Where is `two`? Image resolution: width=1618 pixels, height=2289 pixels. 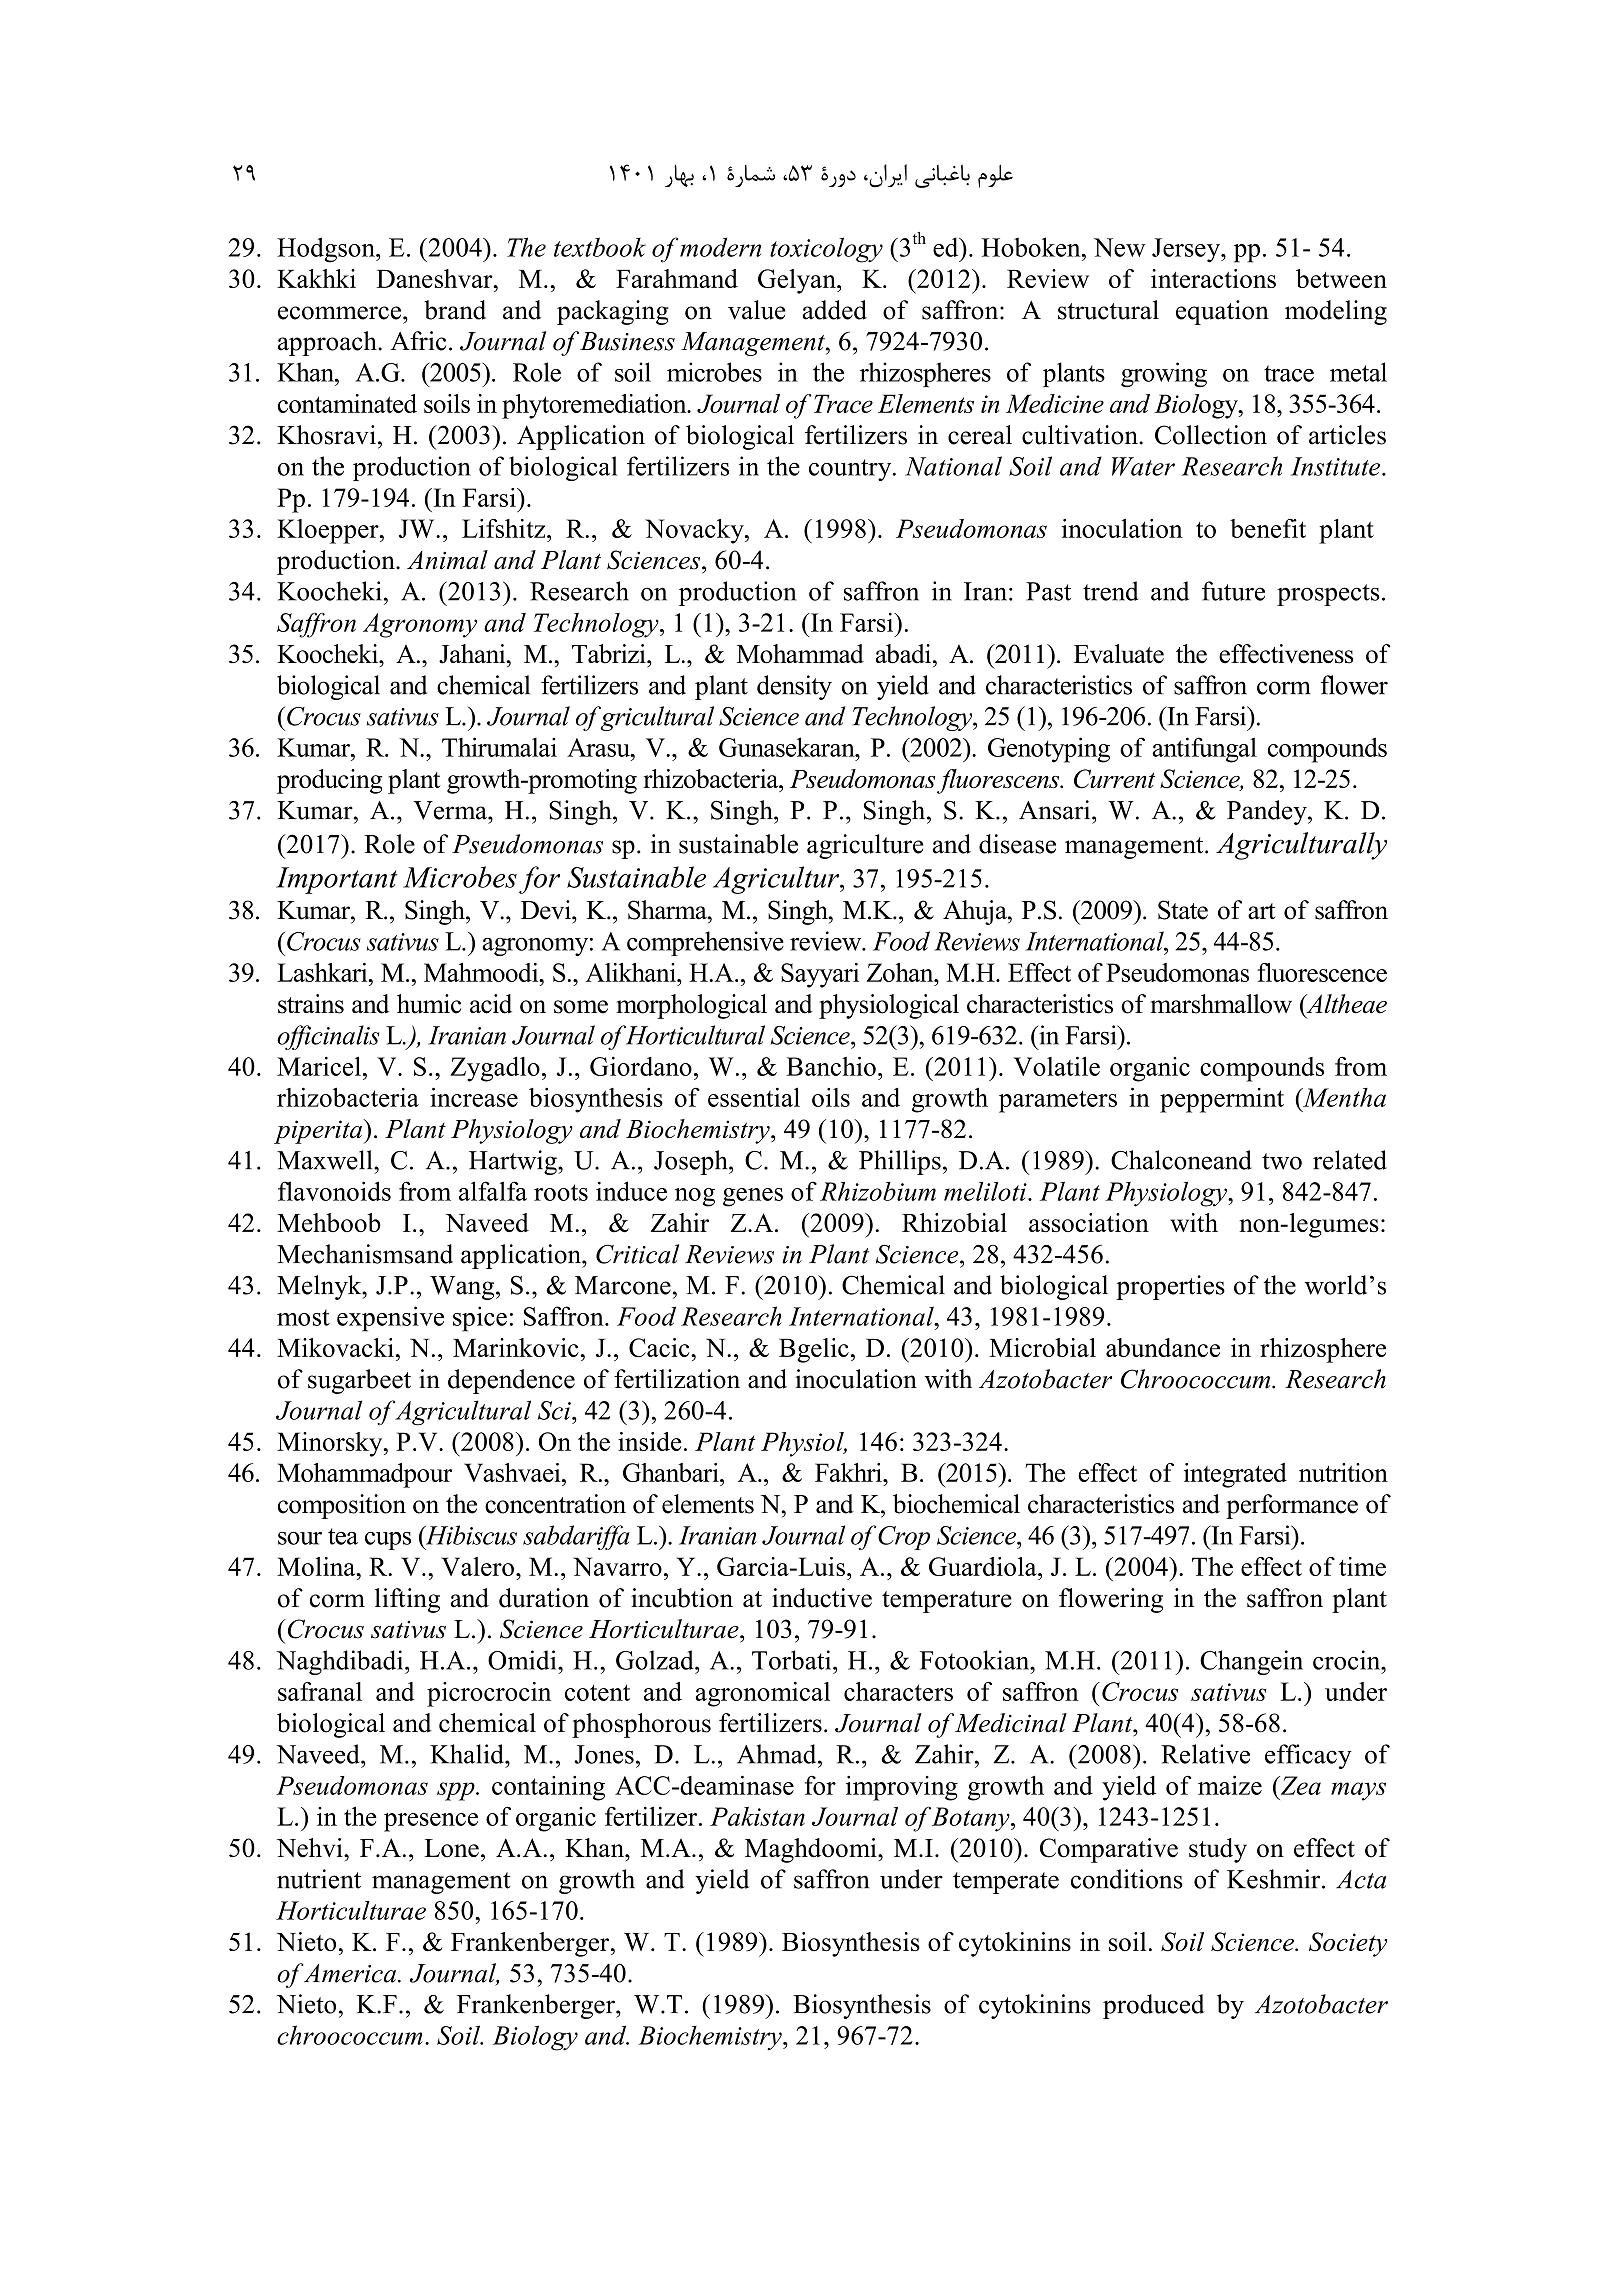 two is located at coordinates (1282, 1161).
